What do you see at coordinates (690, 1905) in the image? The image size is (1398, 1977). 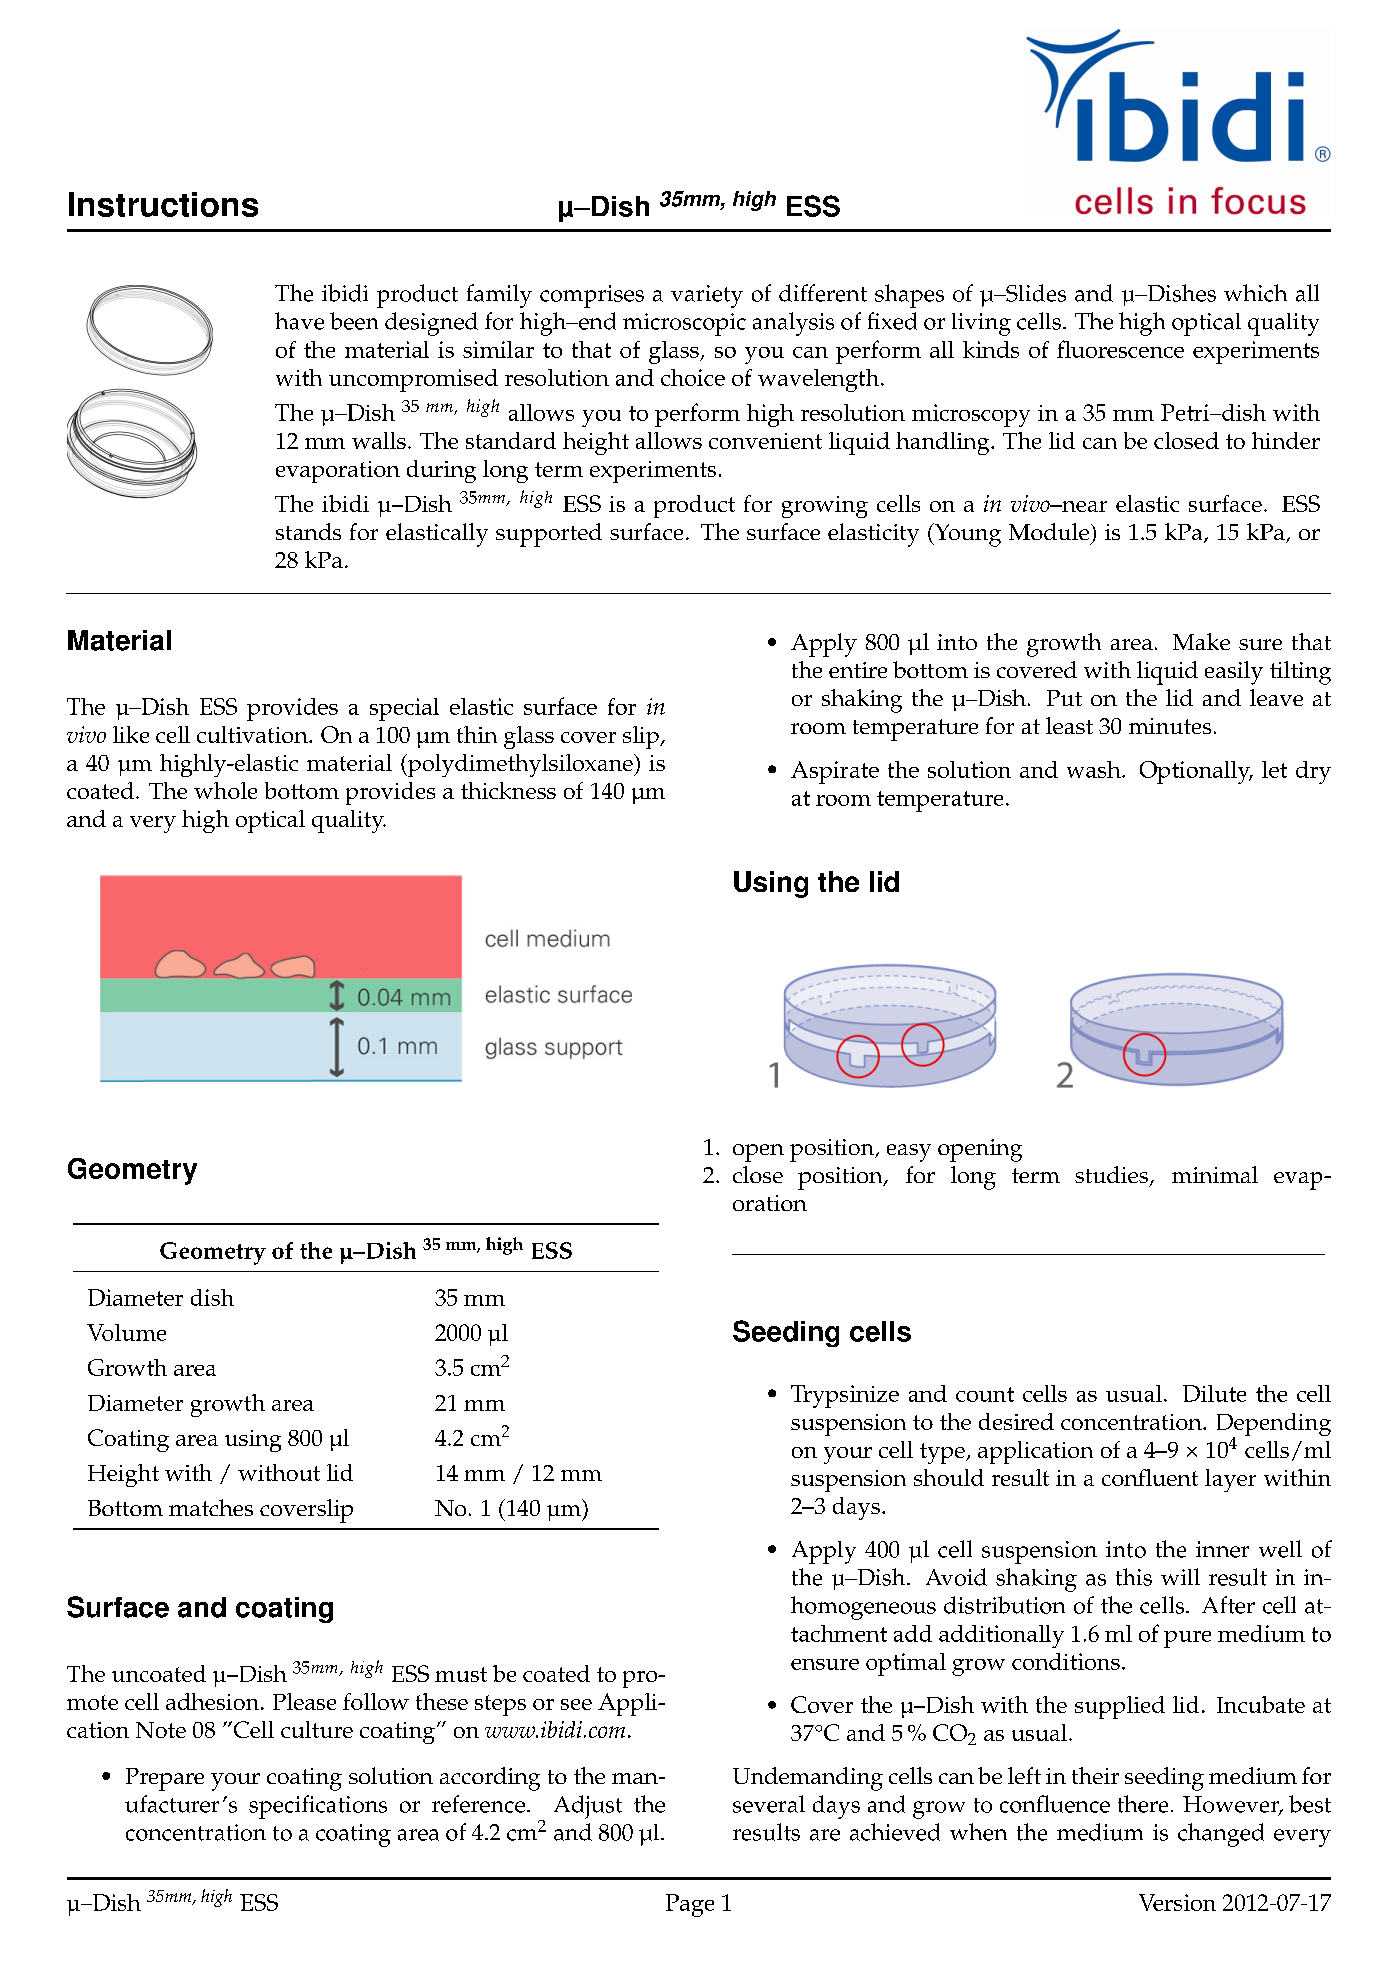 I see `Page` at bounding box center [690, 1905].
